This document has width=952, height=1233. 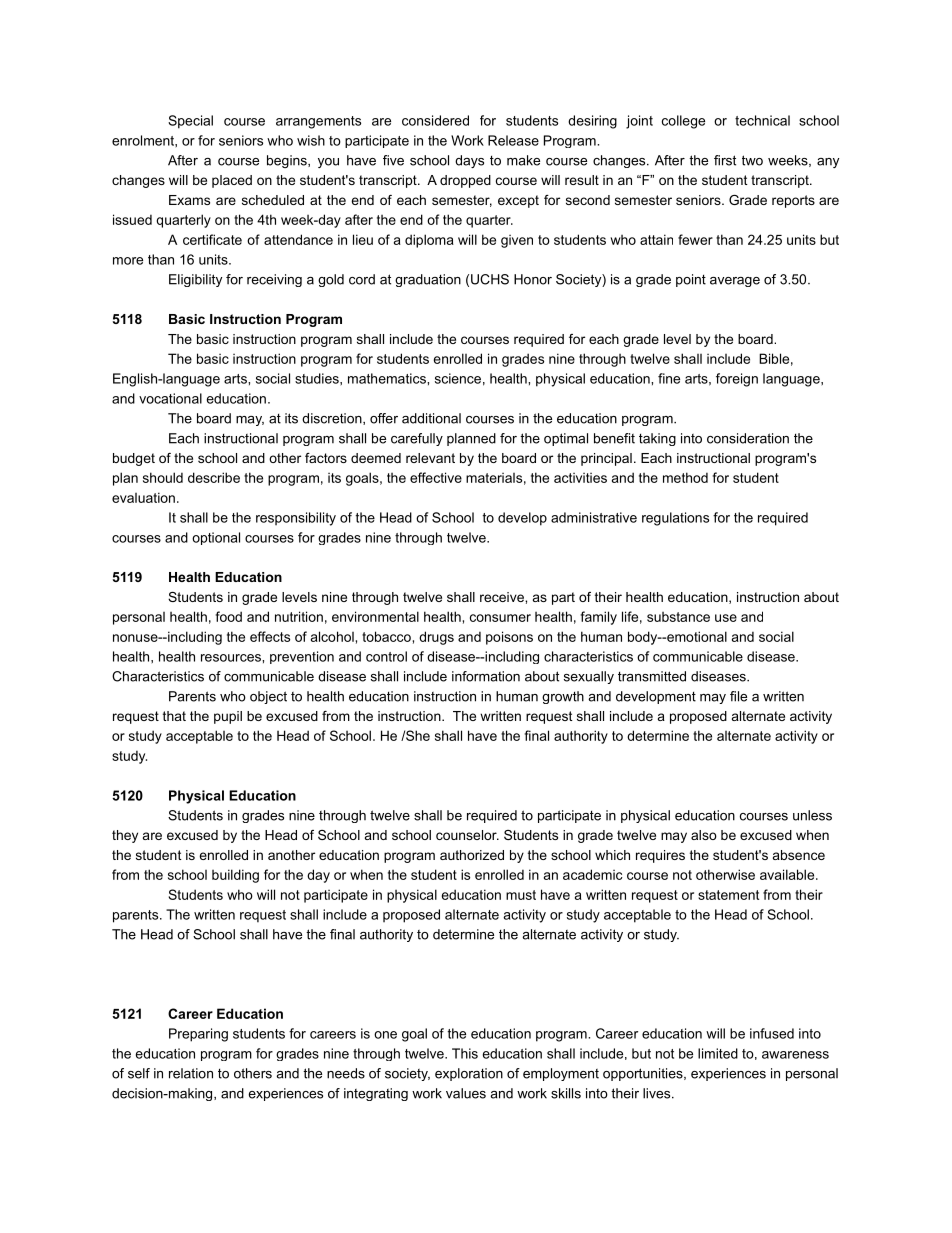 What do you see at coordinates (170, 398) in the document?
I see `vocational` at bounding box center [170, 398].
